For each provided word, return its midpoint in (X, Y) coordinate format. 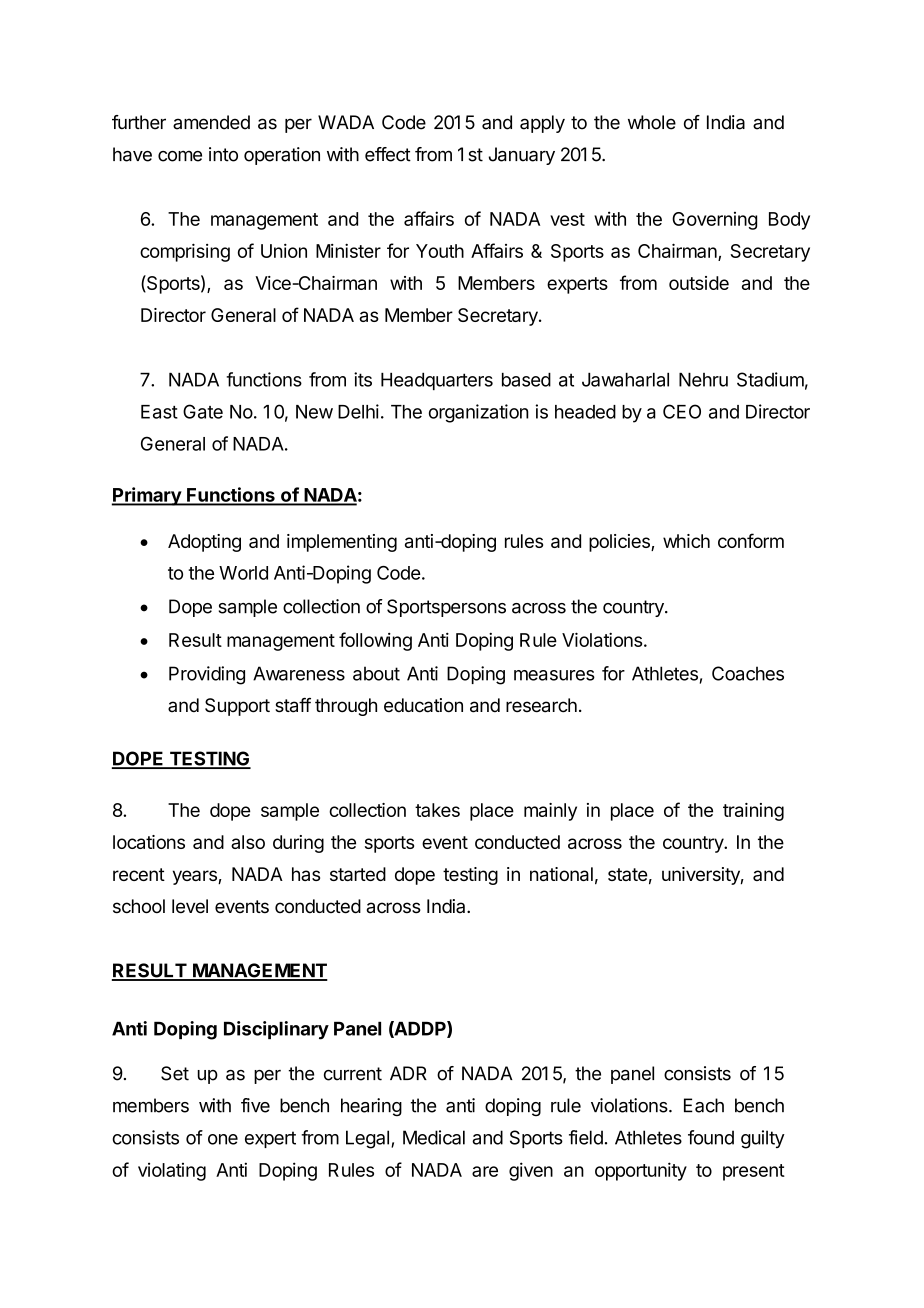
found (711, 1137)
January (521, 156)
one (223, 1139)
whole (652, 122)
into (223, 154)
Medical (434, 1137)
